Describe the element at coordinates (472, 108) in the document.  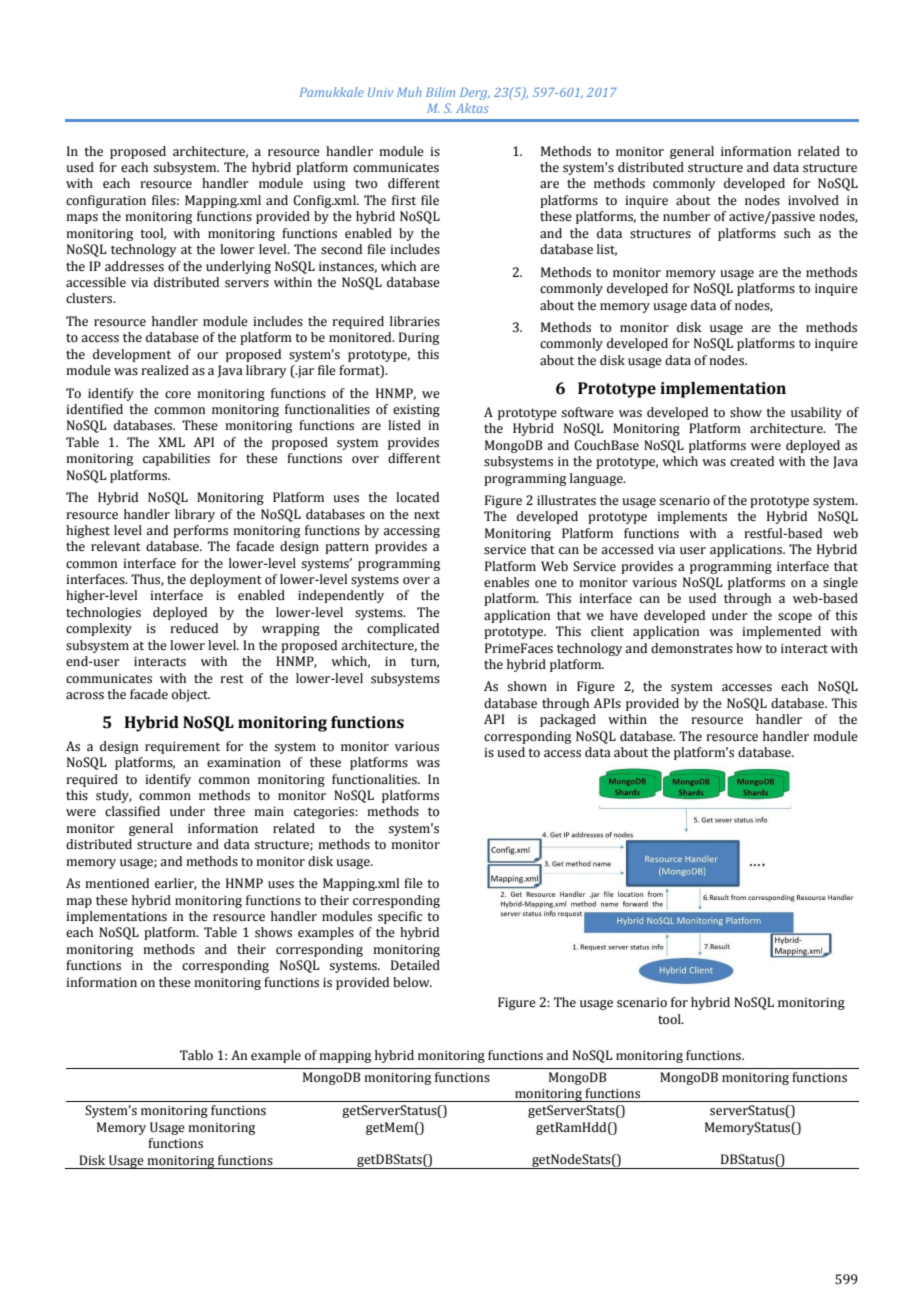
I see `Aktas` at that location.
